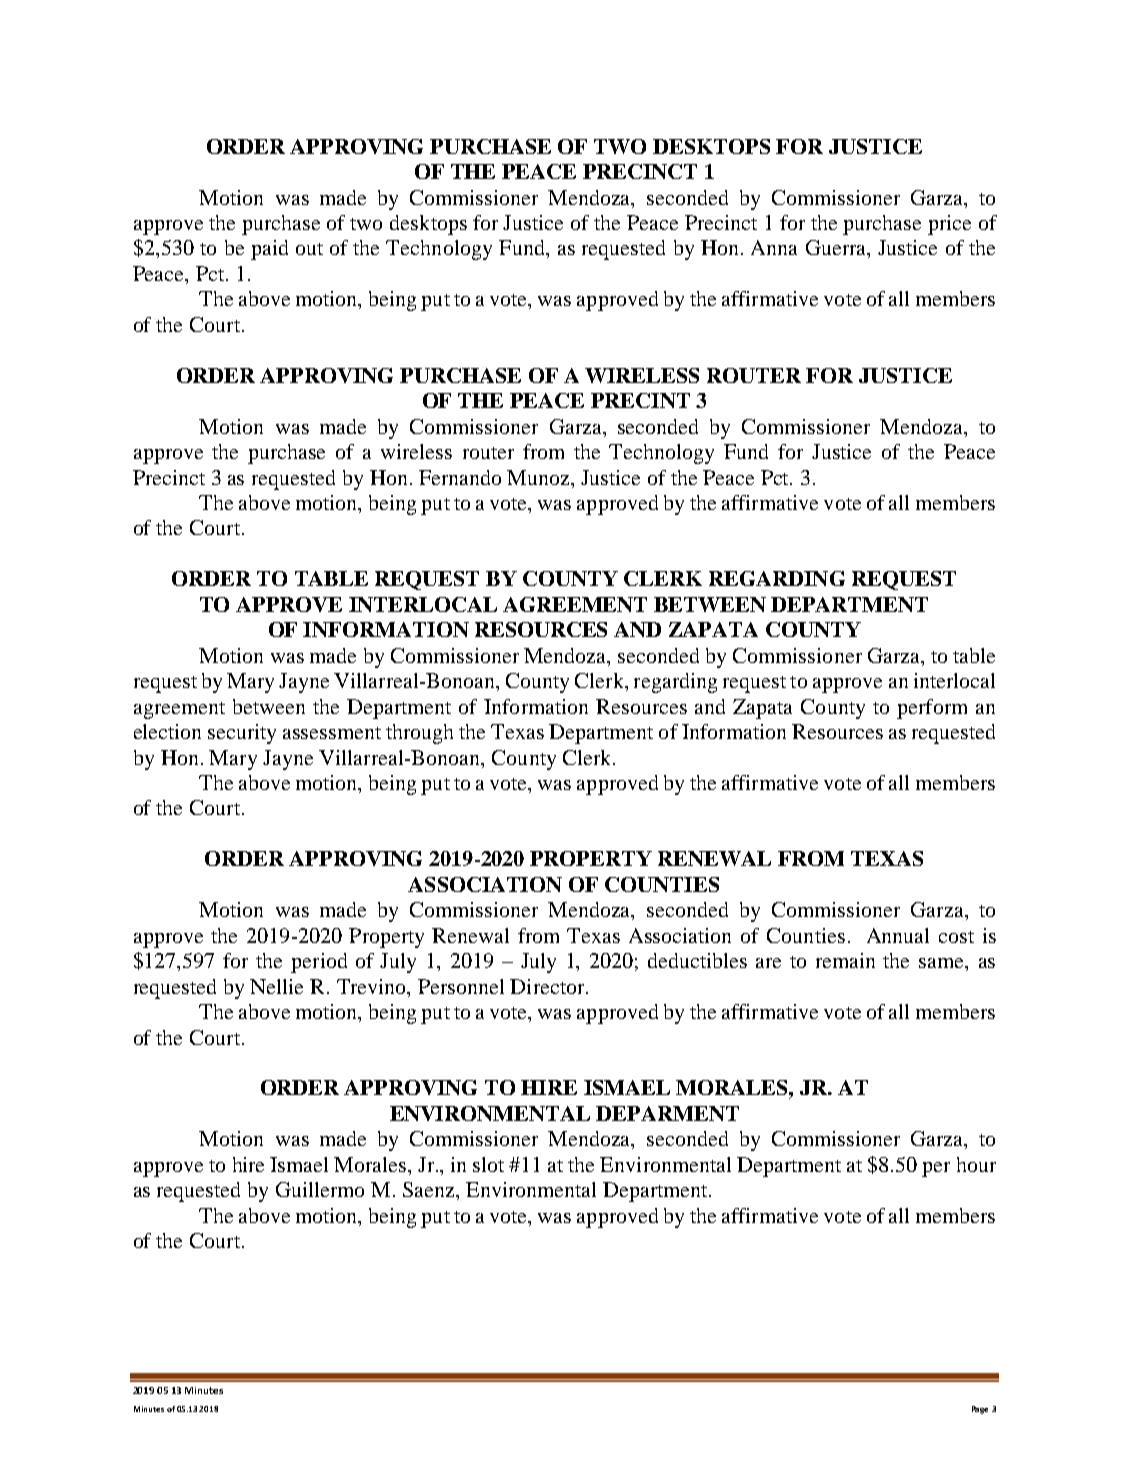 The image size is (1129, 1461). Describe the element at coordinates (774, 247) in the page. I see `Anna` at that location.
